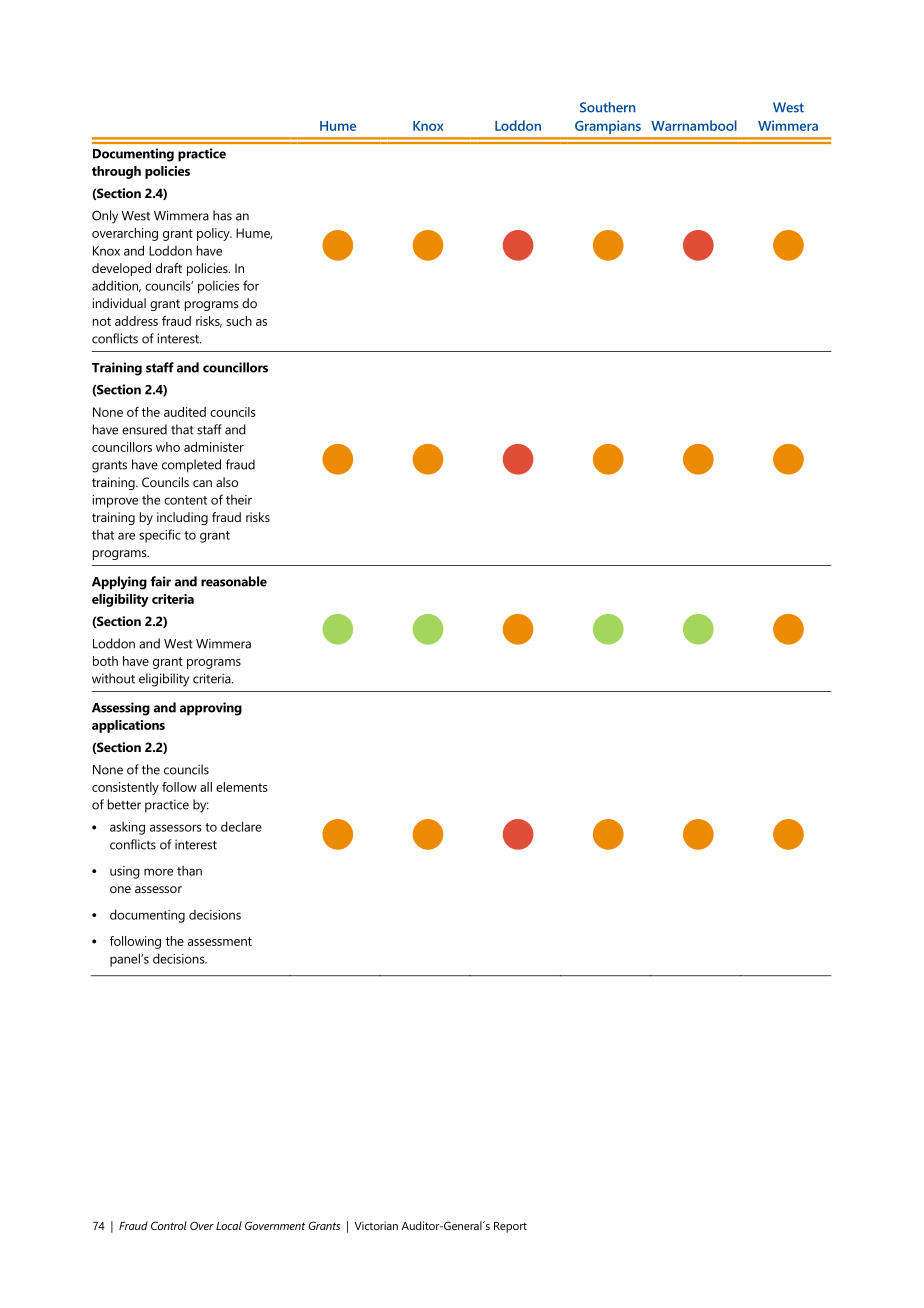 This screenshot has height=1308, width=924. Describe the element at coordinates (116, 172) in the screenshot. I see `through` at that location.
